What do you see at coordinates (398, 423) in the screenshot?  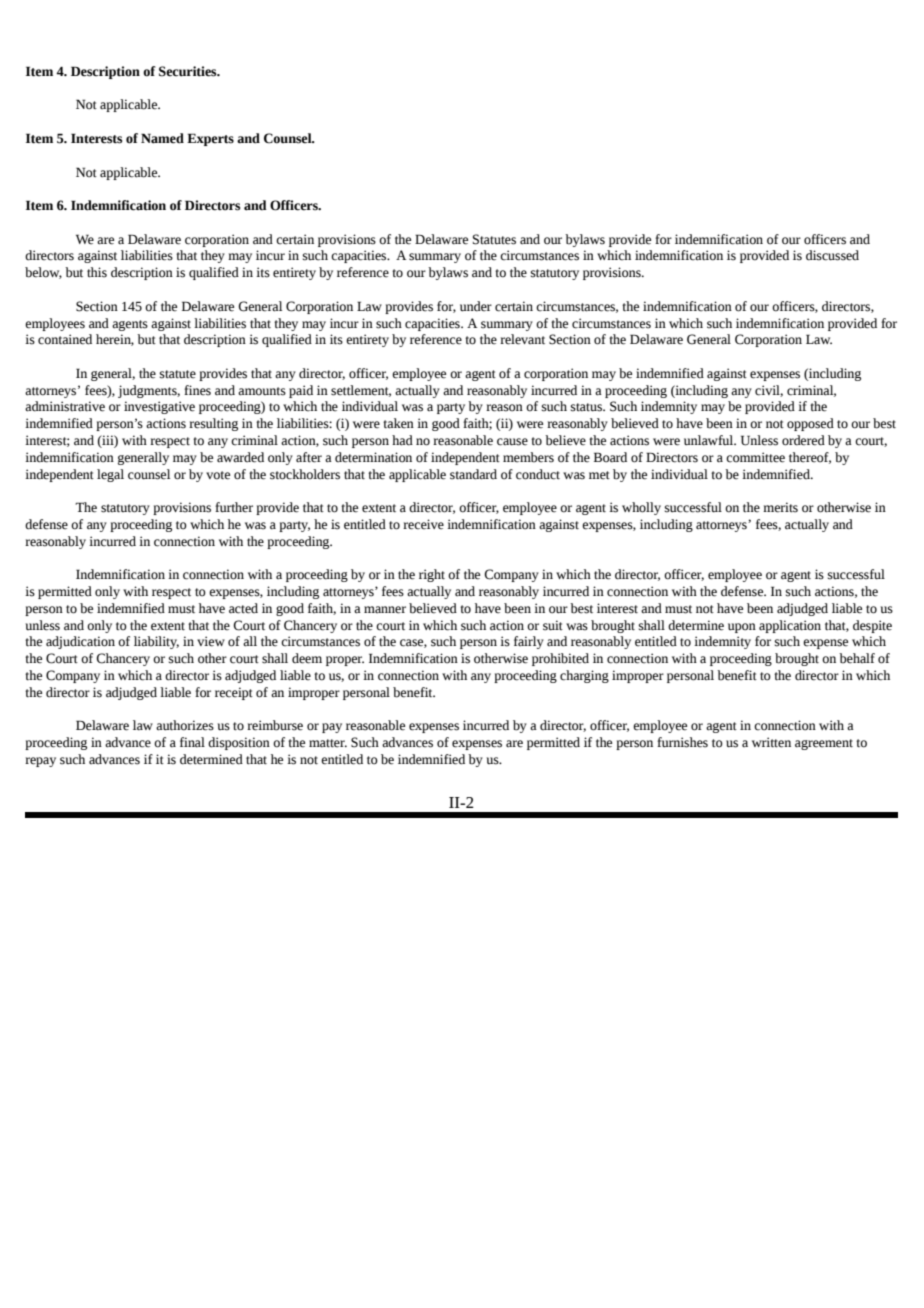 I see `taken` at bounding box center [398, 423].
